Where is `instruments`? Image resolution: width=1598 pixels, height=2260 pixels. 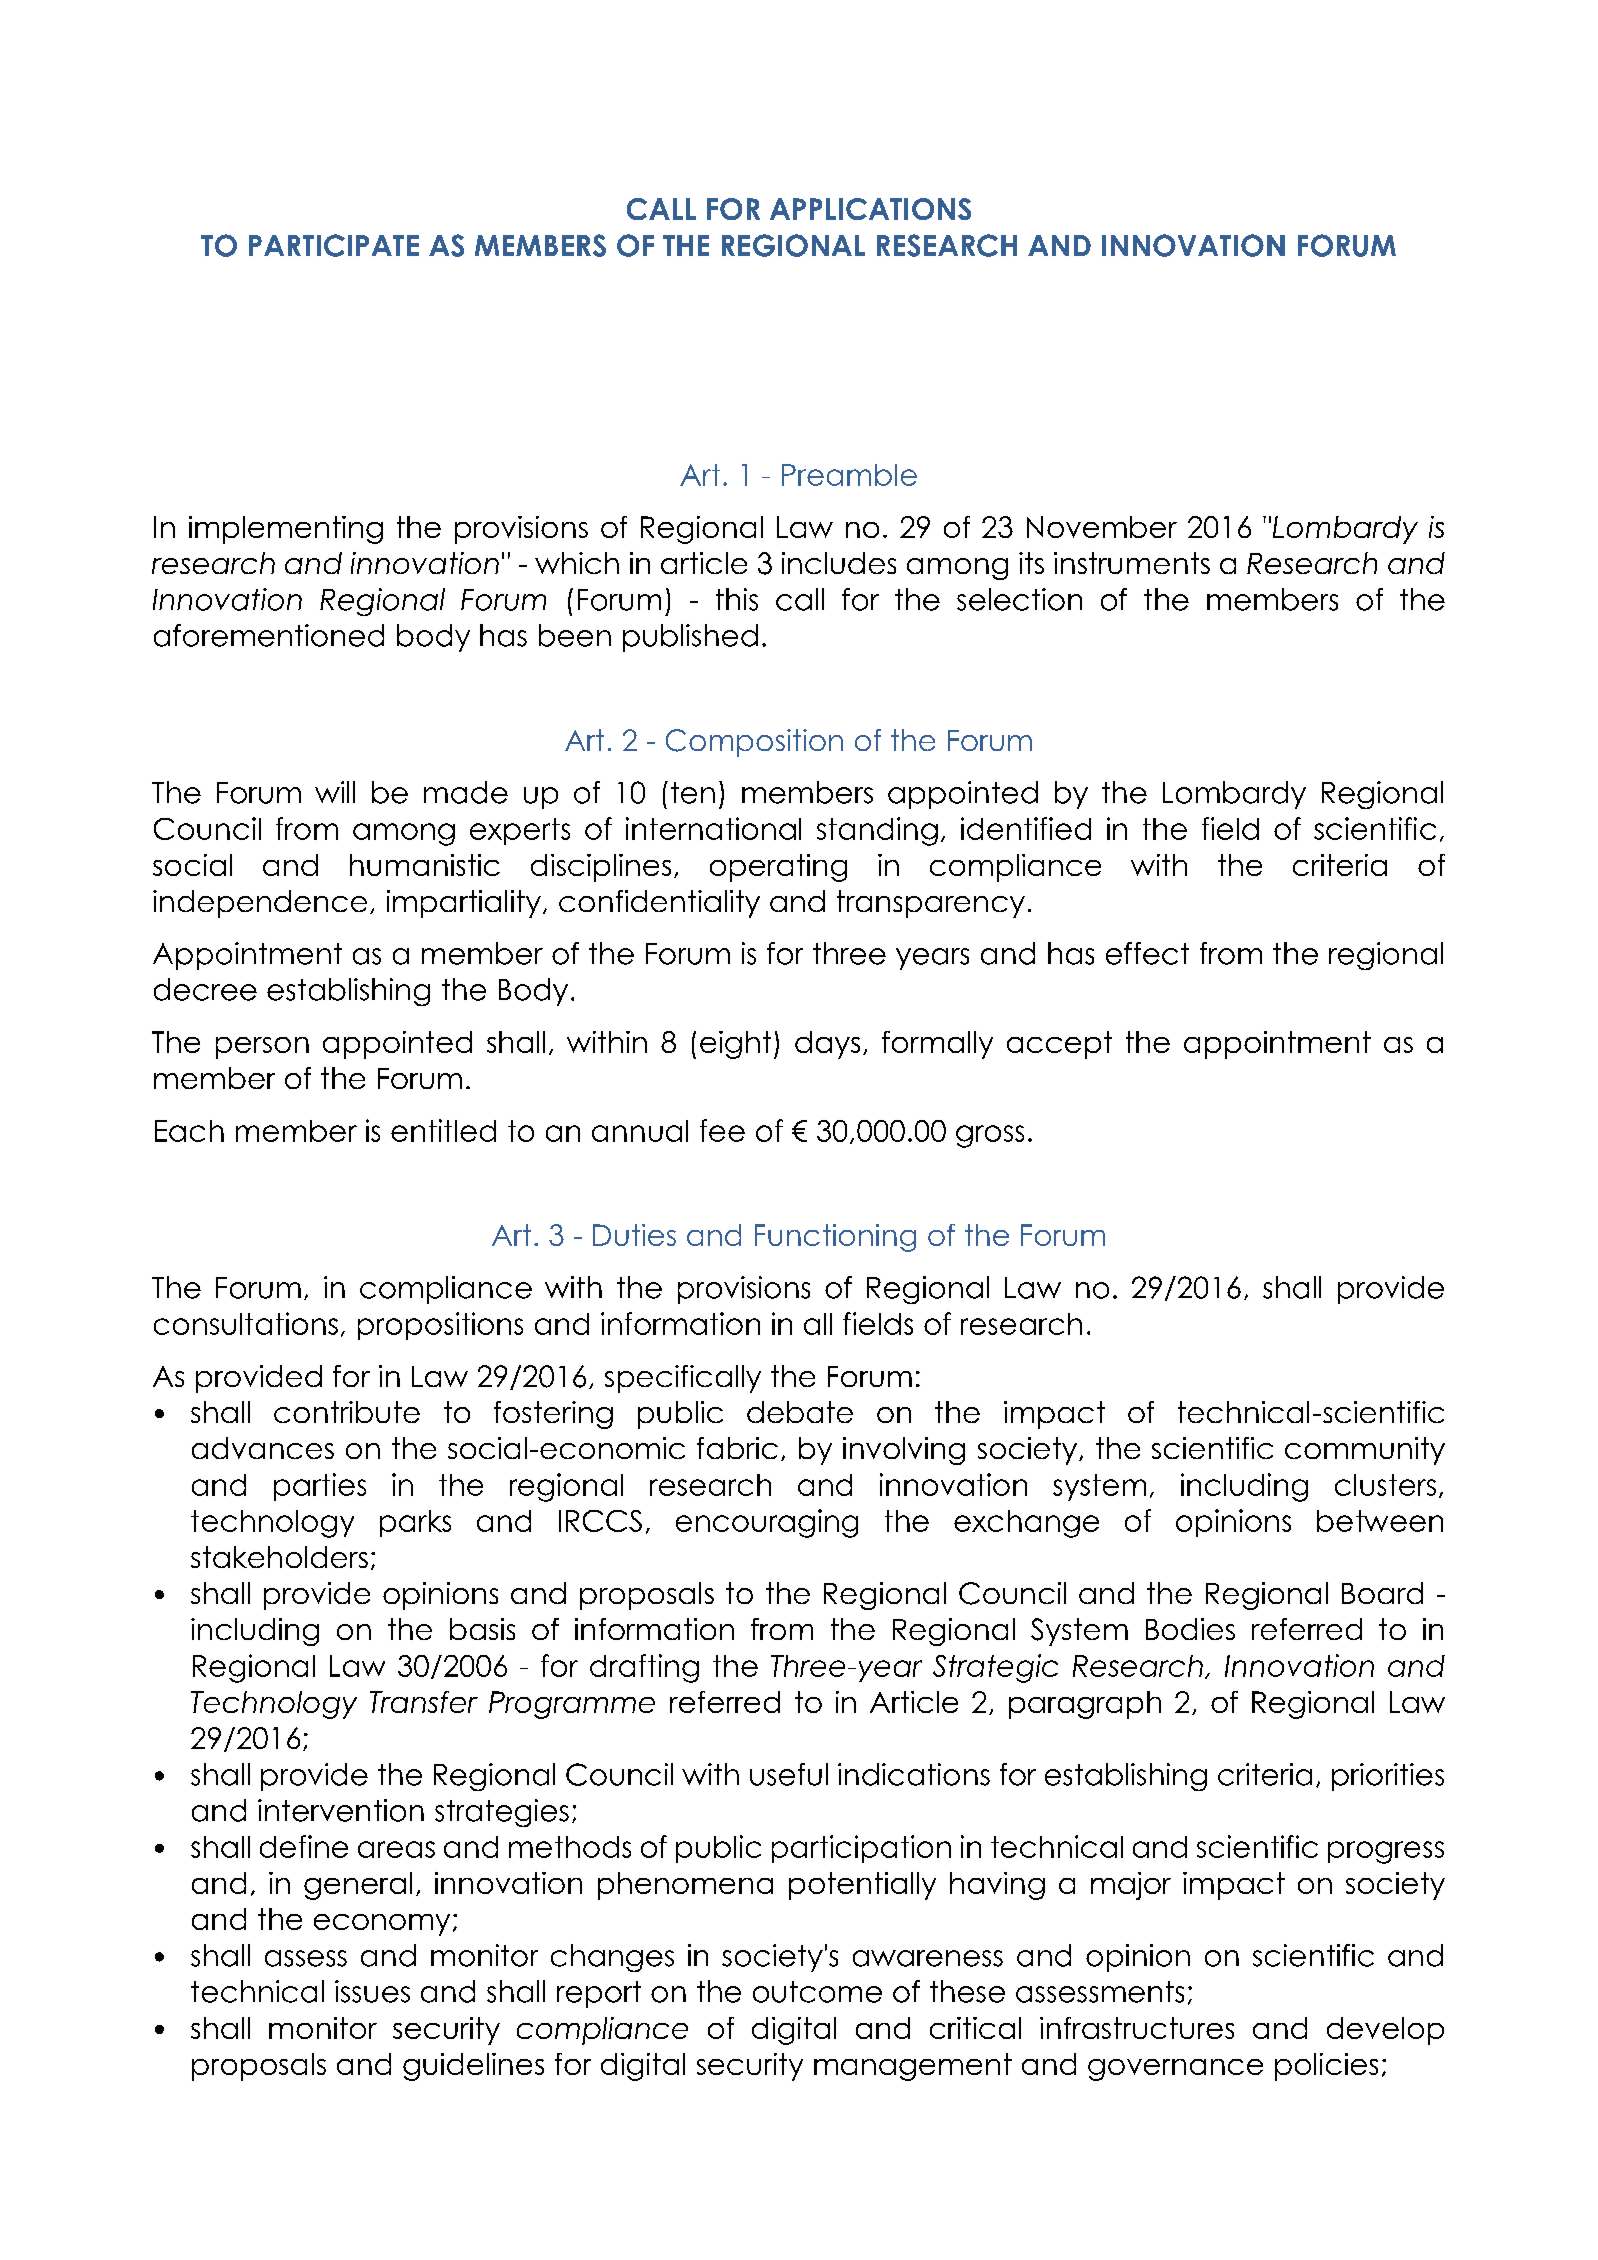 instruments is located at coordinates (1132, 563).
